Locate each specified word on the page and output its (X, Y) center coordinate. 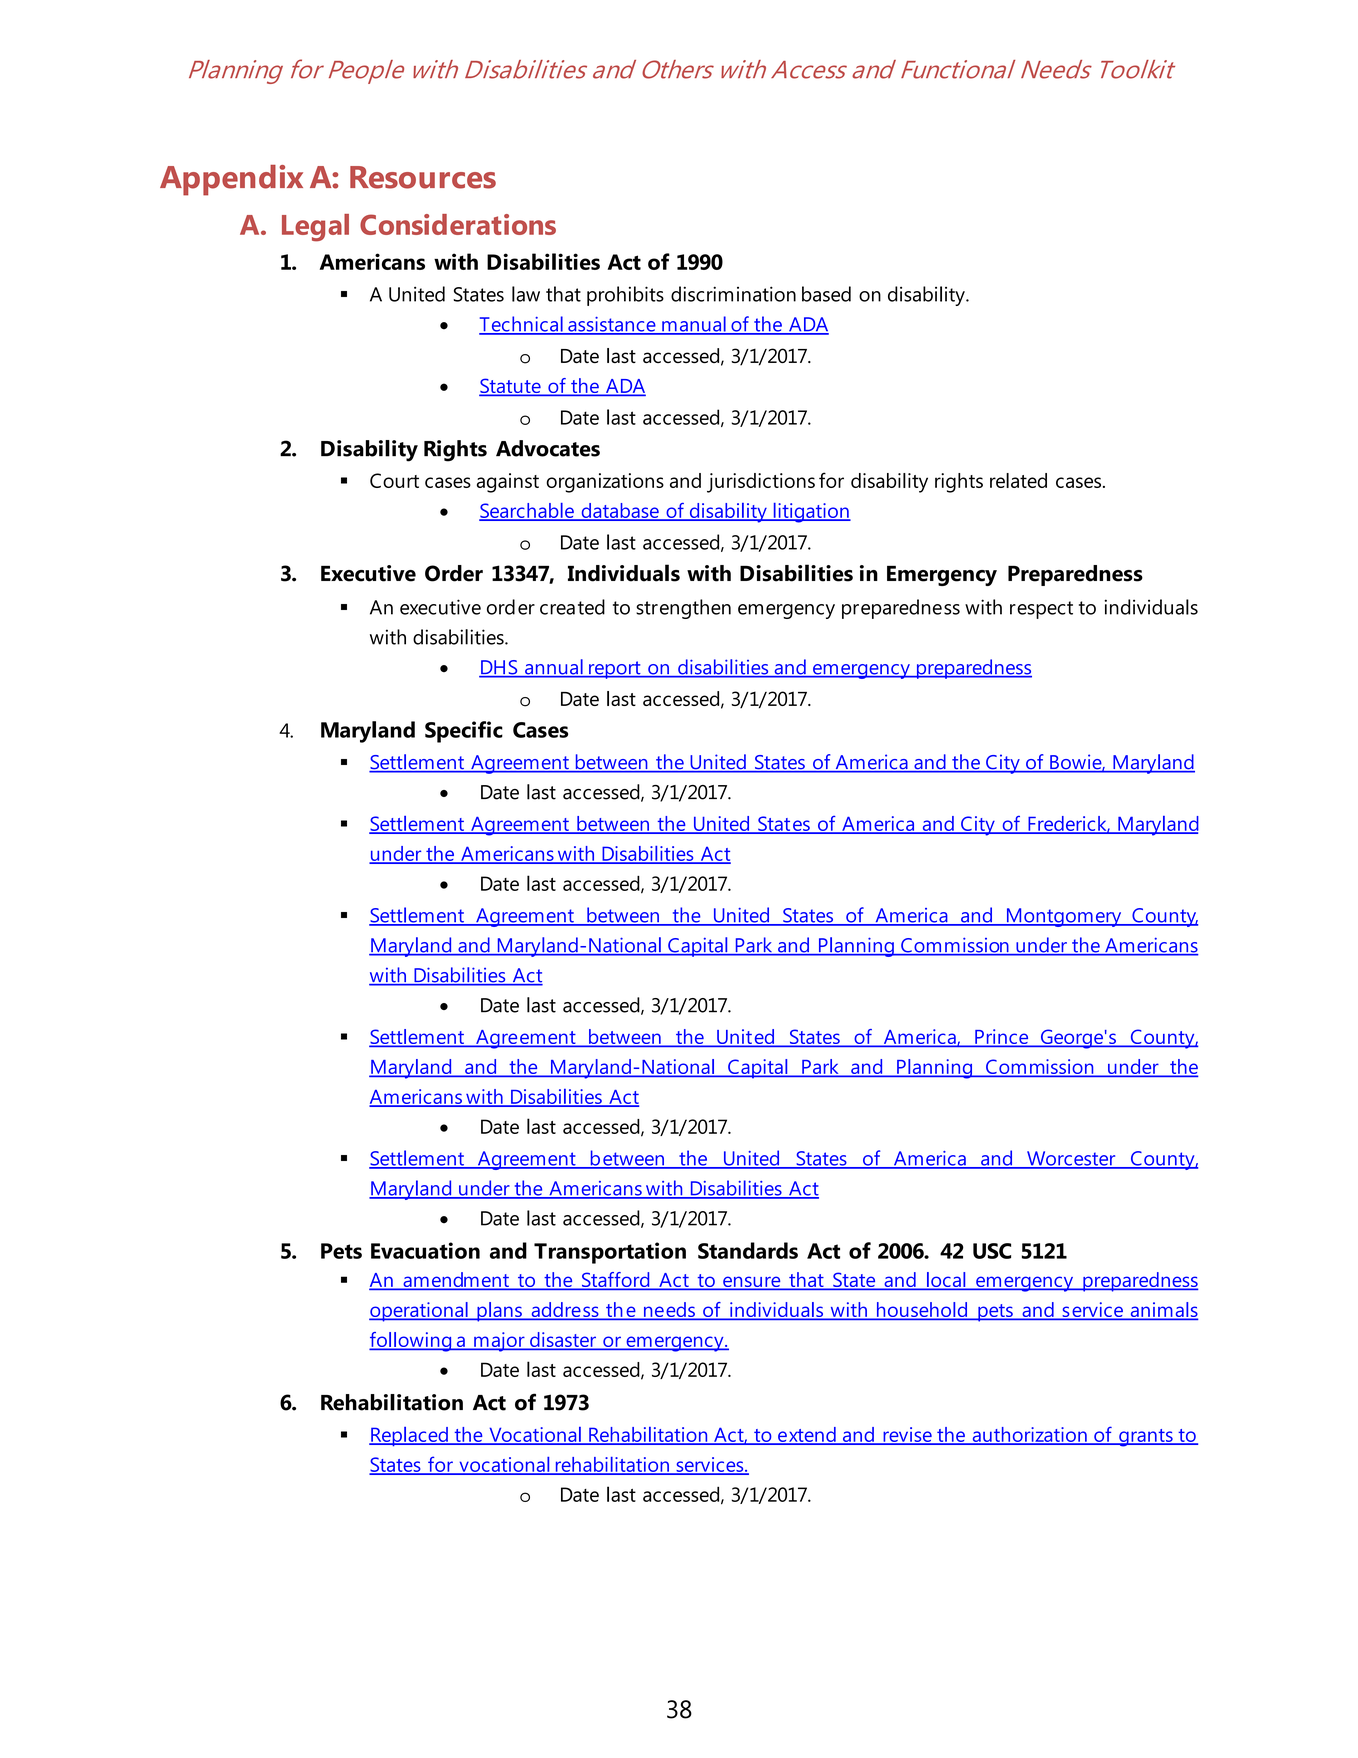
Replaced (409, 1437)
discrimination (733, 294)
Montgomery (1064, 917)
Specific (464, 732)
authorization (1029, 1435)
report (615, 670)
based (826, 294)
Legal (315, 228)
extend (807, 1435)
